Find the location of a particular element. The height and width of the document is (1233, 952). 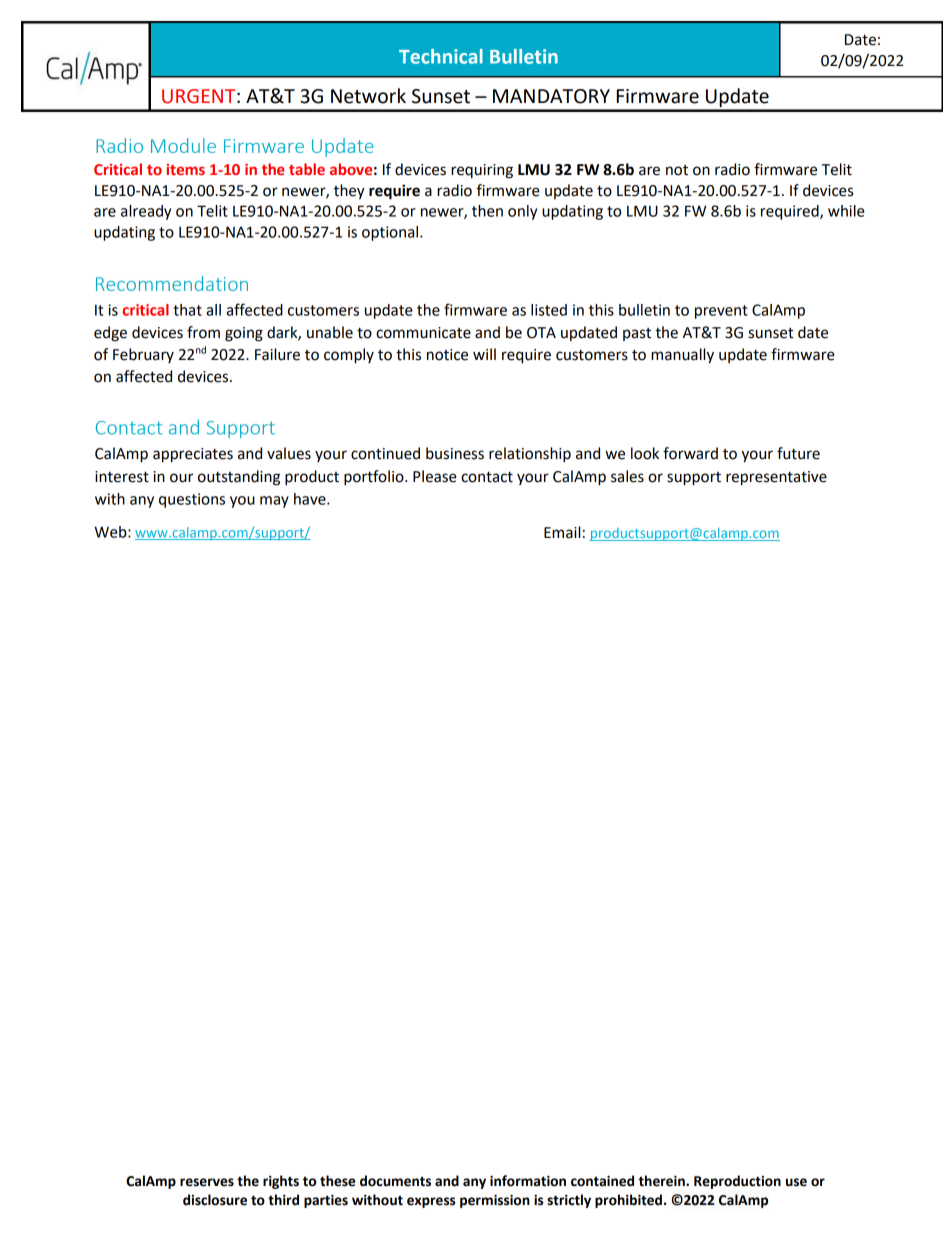

from is located at coordinates (203, 332).
